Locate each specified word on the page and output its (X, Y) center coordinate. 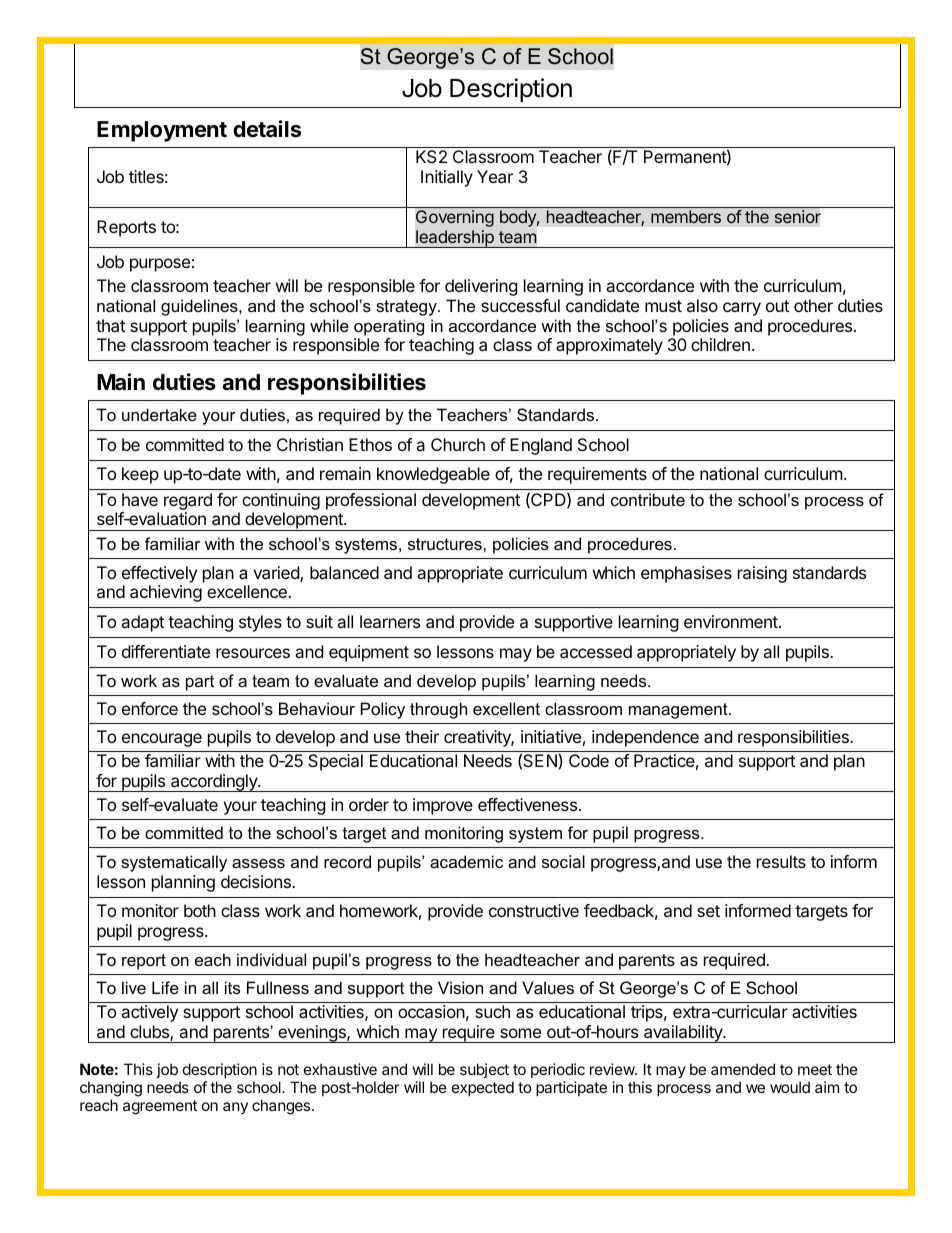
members (686, 217)
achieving (166, 593)
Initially (447, 178)
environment (732, 621)
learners (390, 621)
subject (484, 1070)
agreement (160, 1107)
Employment (162, 131)
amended (743, 1069)
